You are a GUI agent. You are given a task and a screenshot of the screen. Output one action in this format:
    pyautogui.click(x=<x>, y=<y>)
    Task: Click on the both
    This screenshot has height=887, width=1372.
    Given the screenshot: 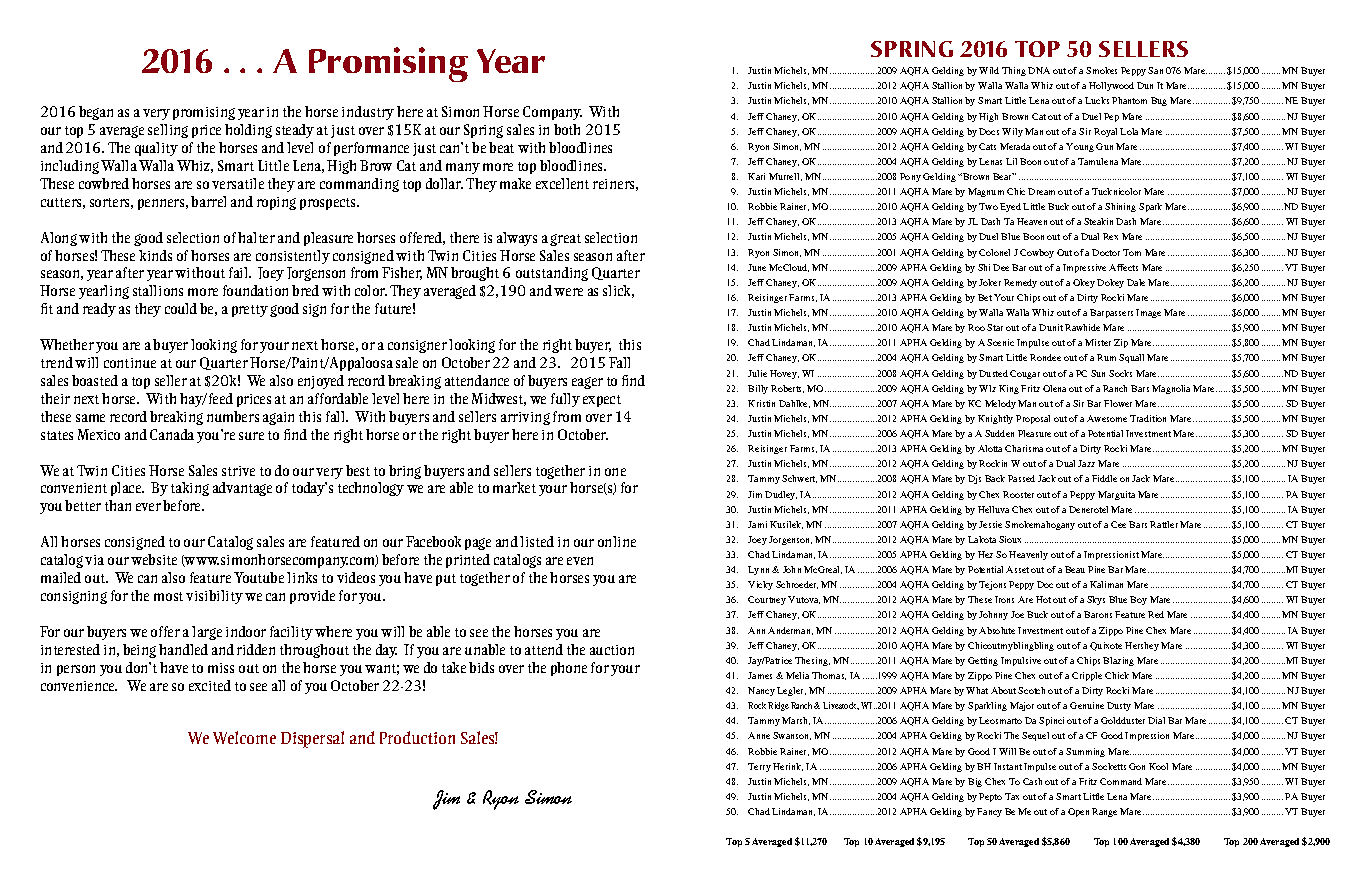 What is the action you would take?
    pyautogui.click(x=567, y=129)
